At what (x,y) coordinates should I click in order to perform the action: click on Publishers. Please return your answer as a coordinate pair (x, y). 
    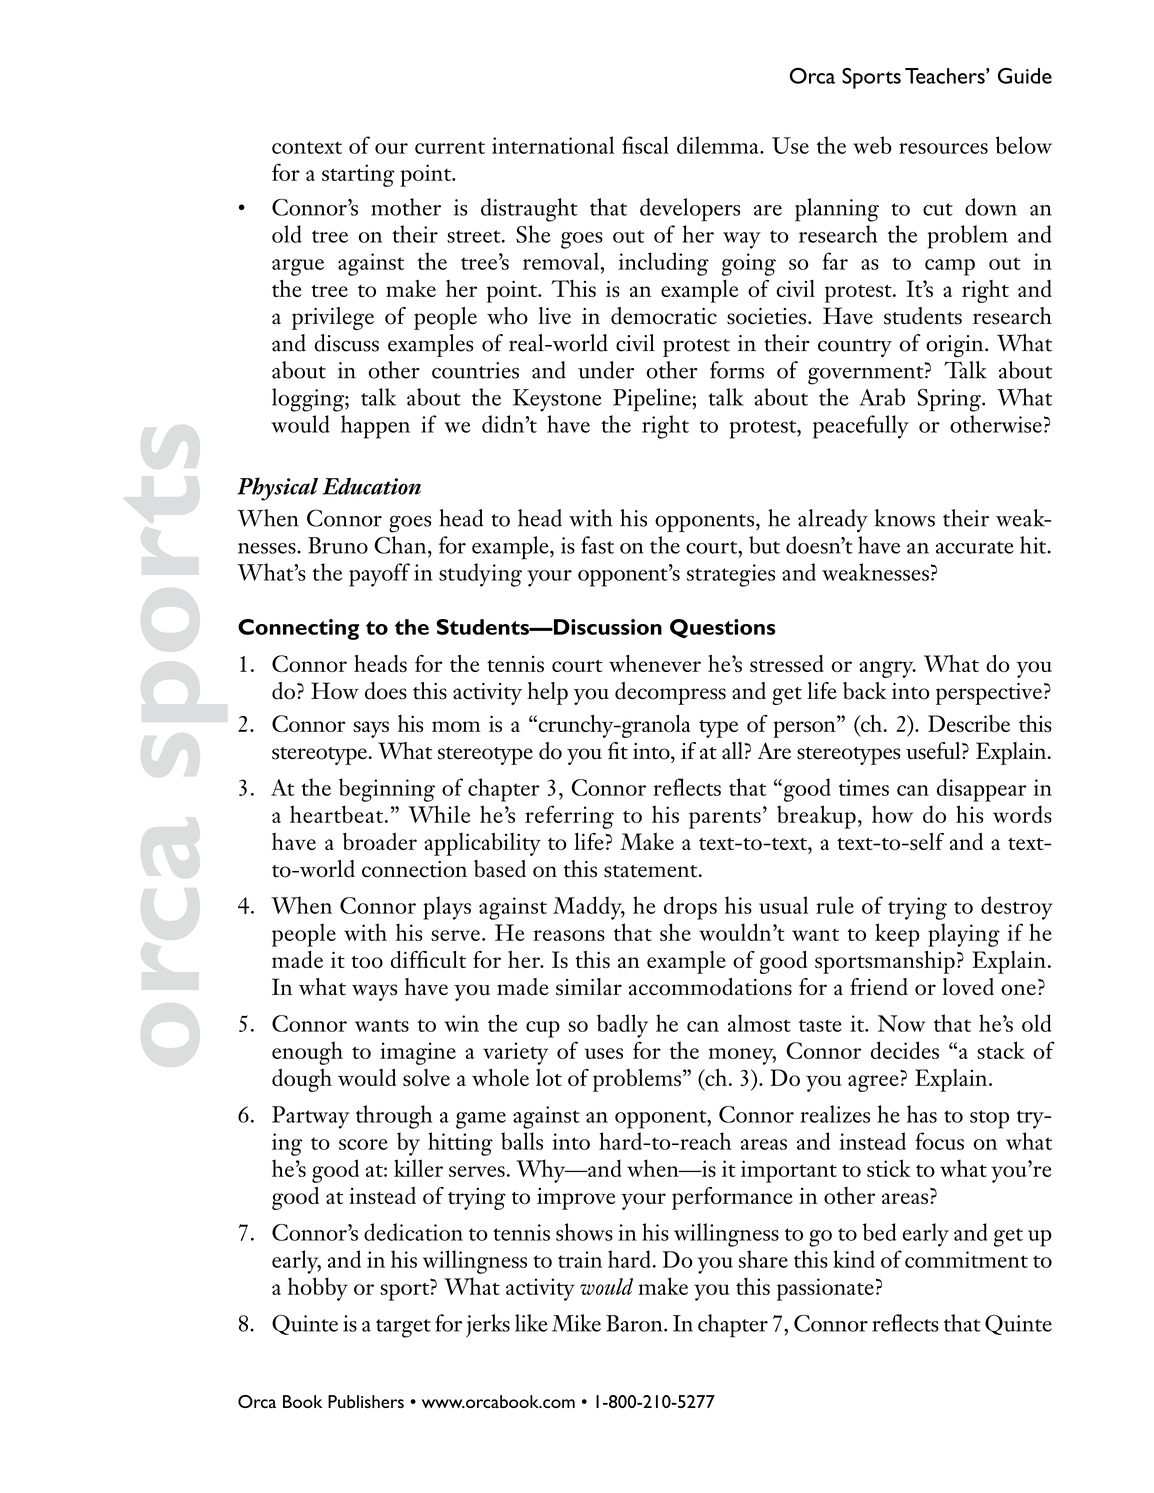
    Looking at the image, I should click on (366, 1401).
